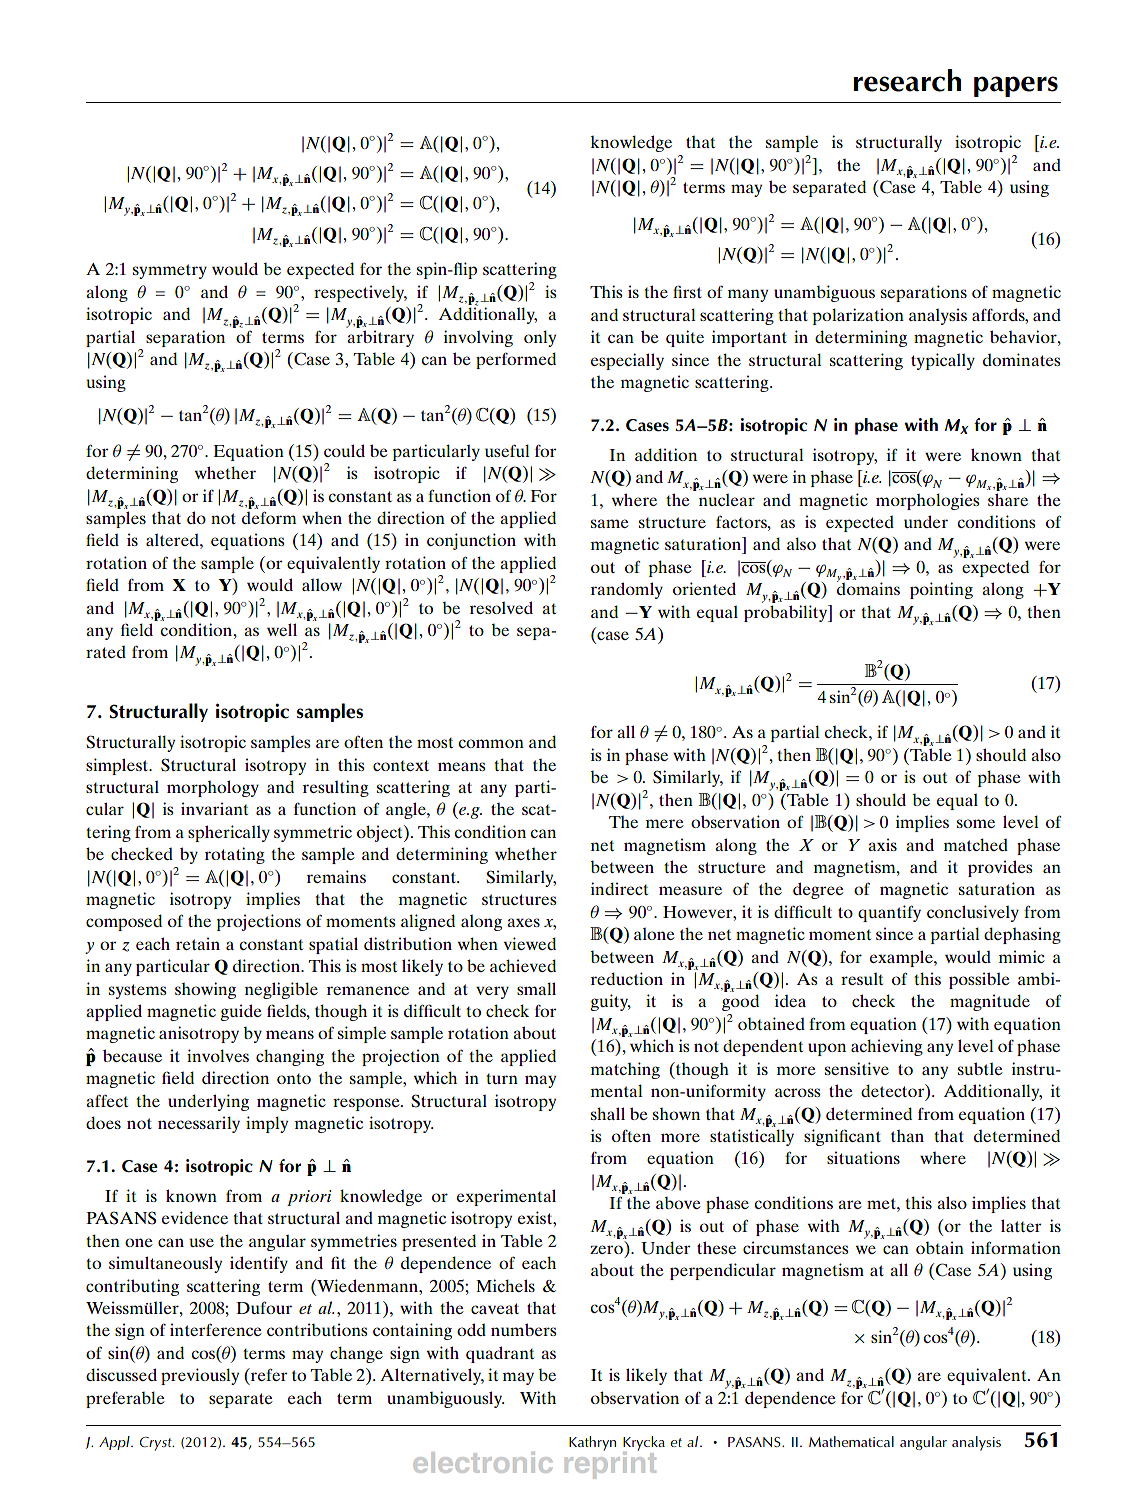 This screenshot has height=1488, width=1143. What do you see at coordinates (269, 517) in the screenshot?
I see `deform` at bounding box center [269, 517].
